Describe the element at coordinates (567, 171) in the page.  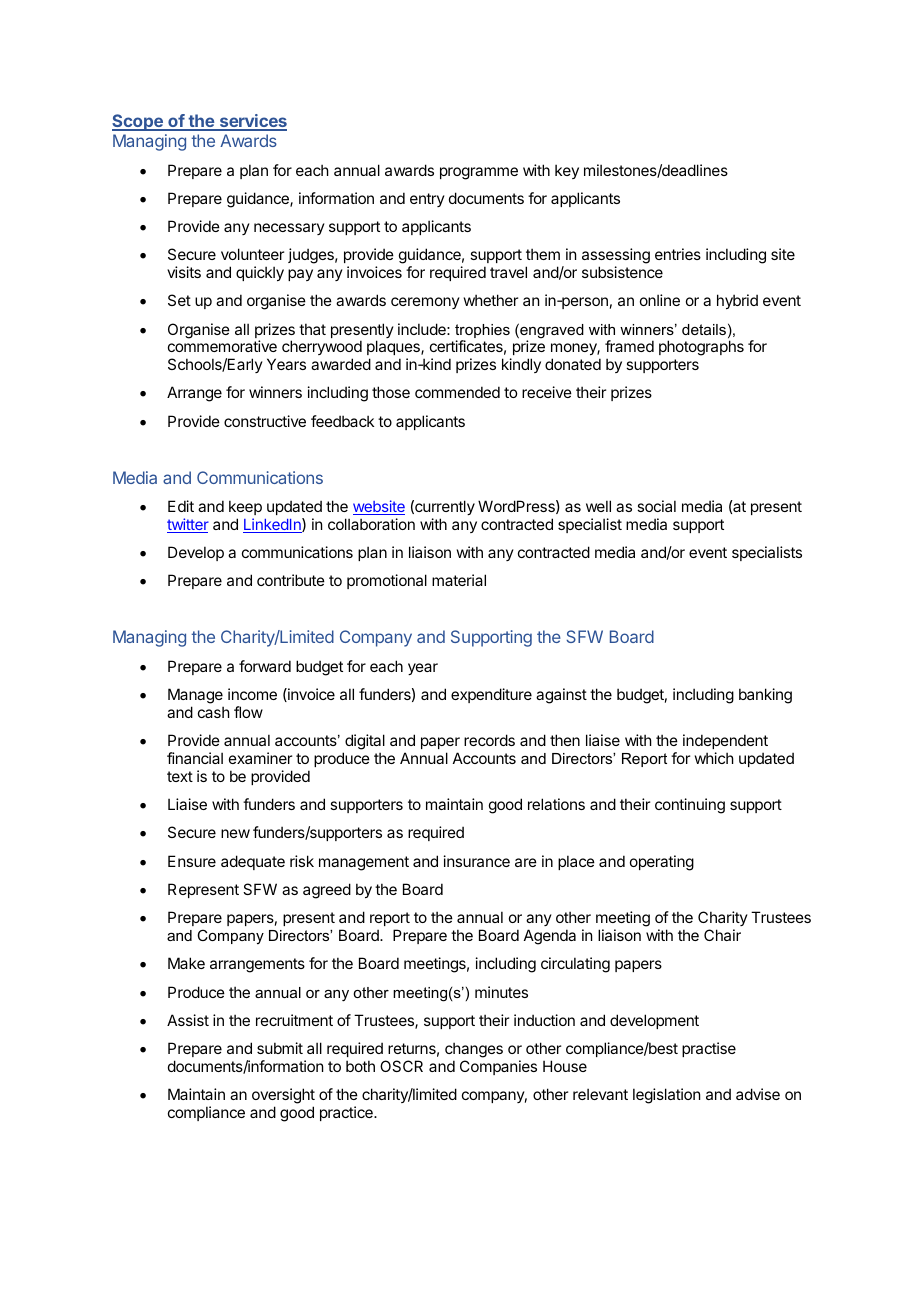
I see `key` at that location.
